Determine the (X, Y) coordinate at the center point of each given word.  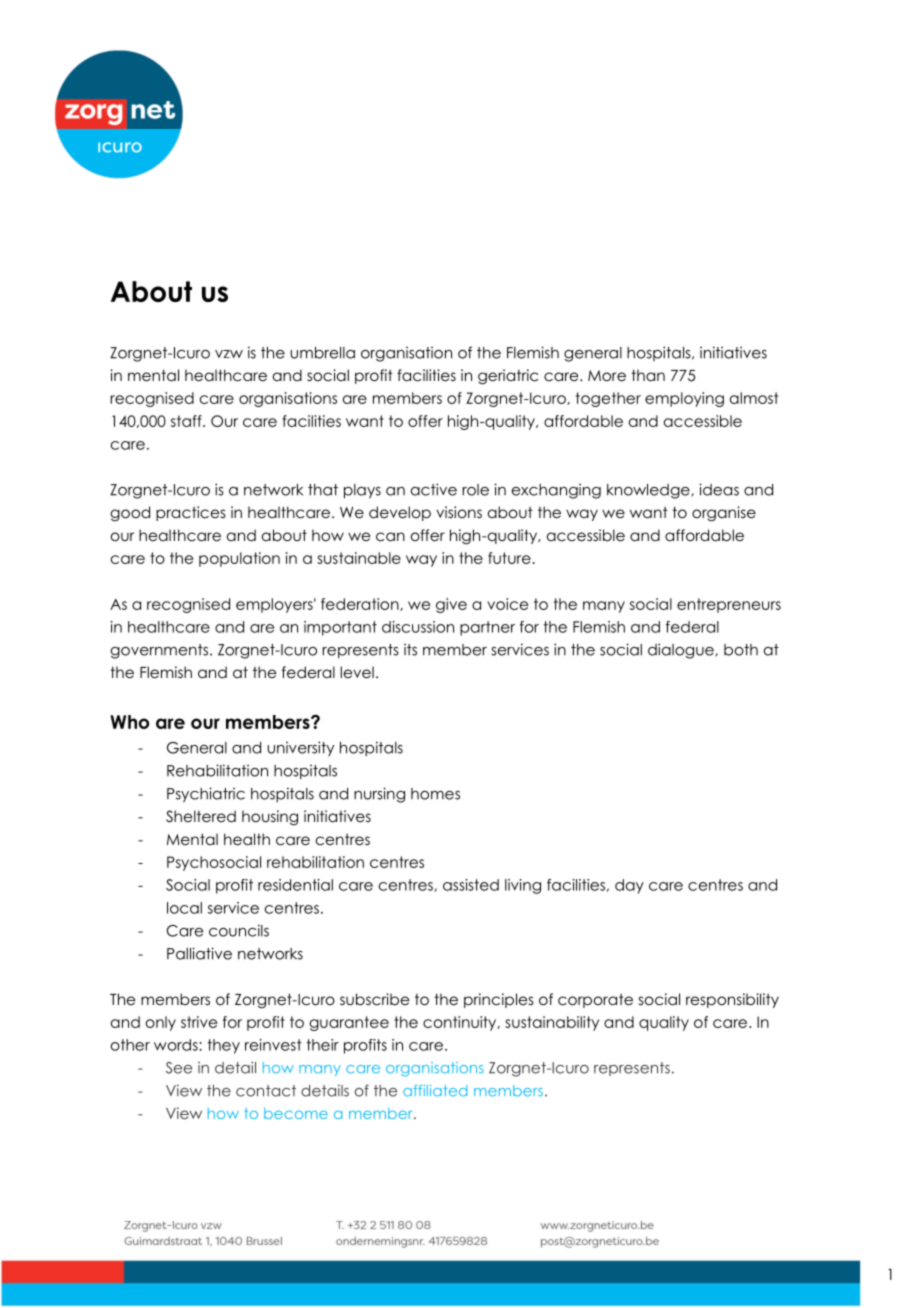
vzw (229, 354)
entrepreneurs (729, 605)
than (648, 375)
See (179, 1068)
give (451, 605)
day (629, 886)
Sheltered (201, 816)
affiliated (435, 1091)
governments (160, 651)
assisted (471, 885)
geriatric (508, 377)
